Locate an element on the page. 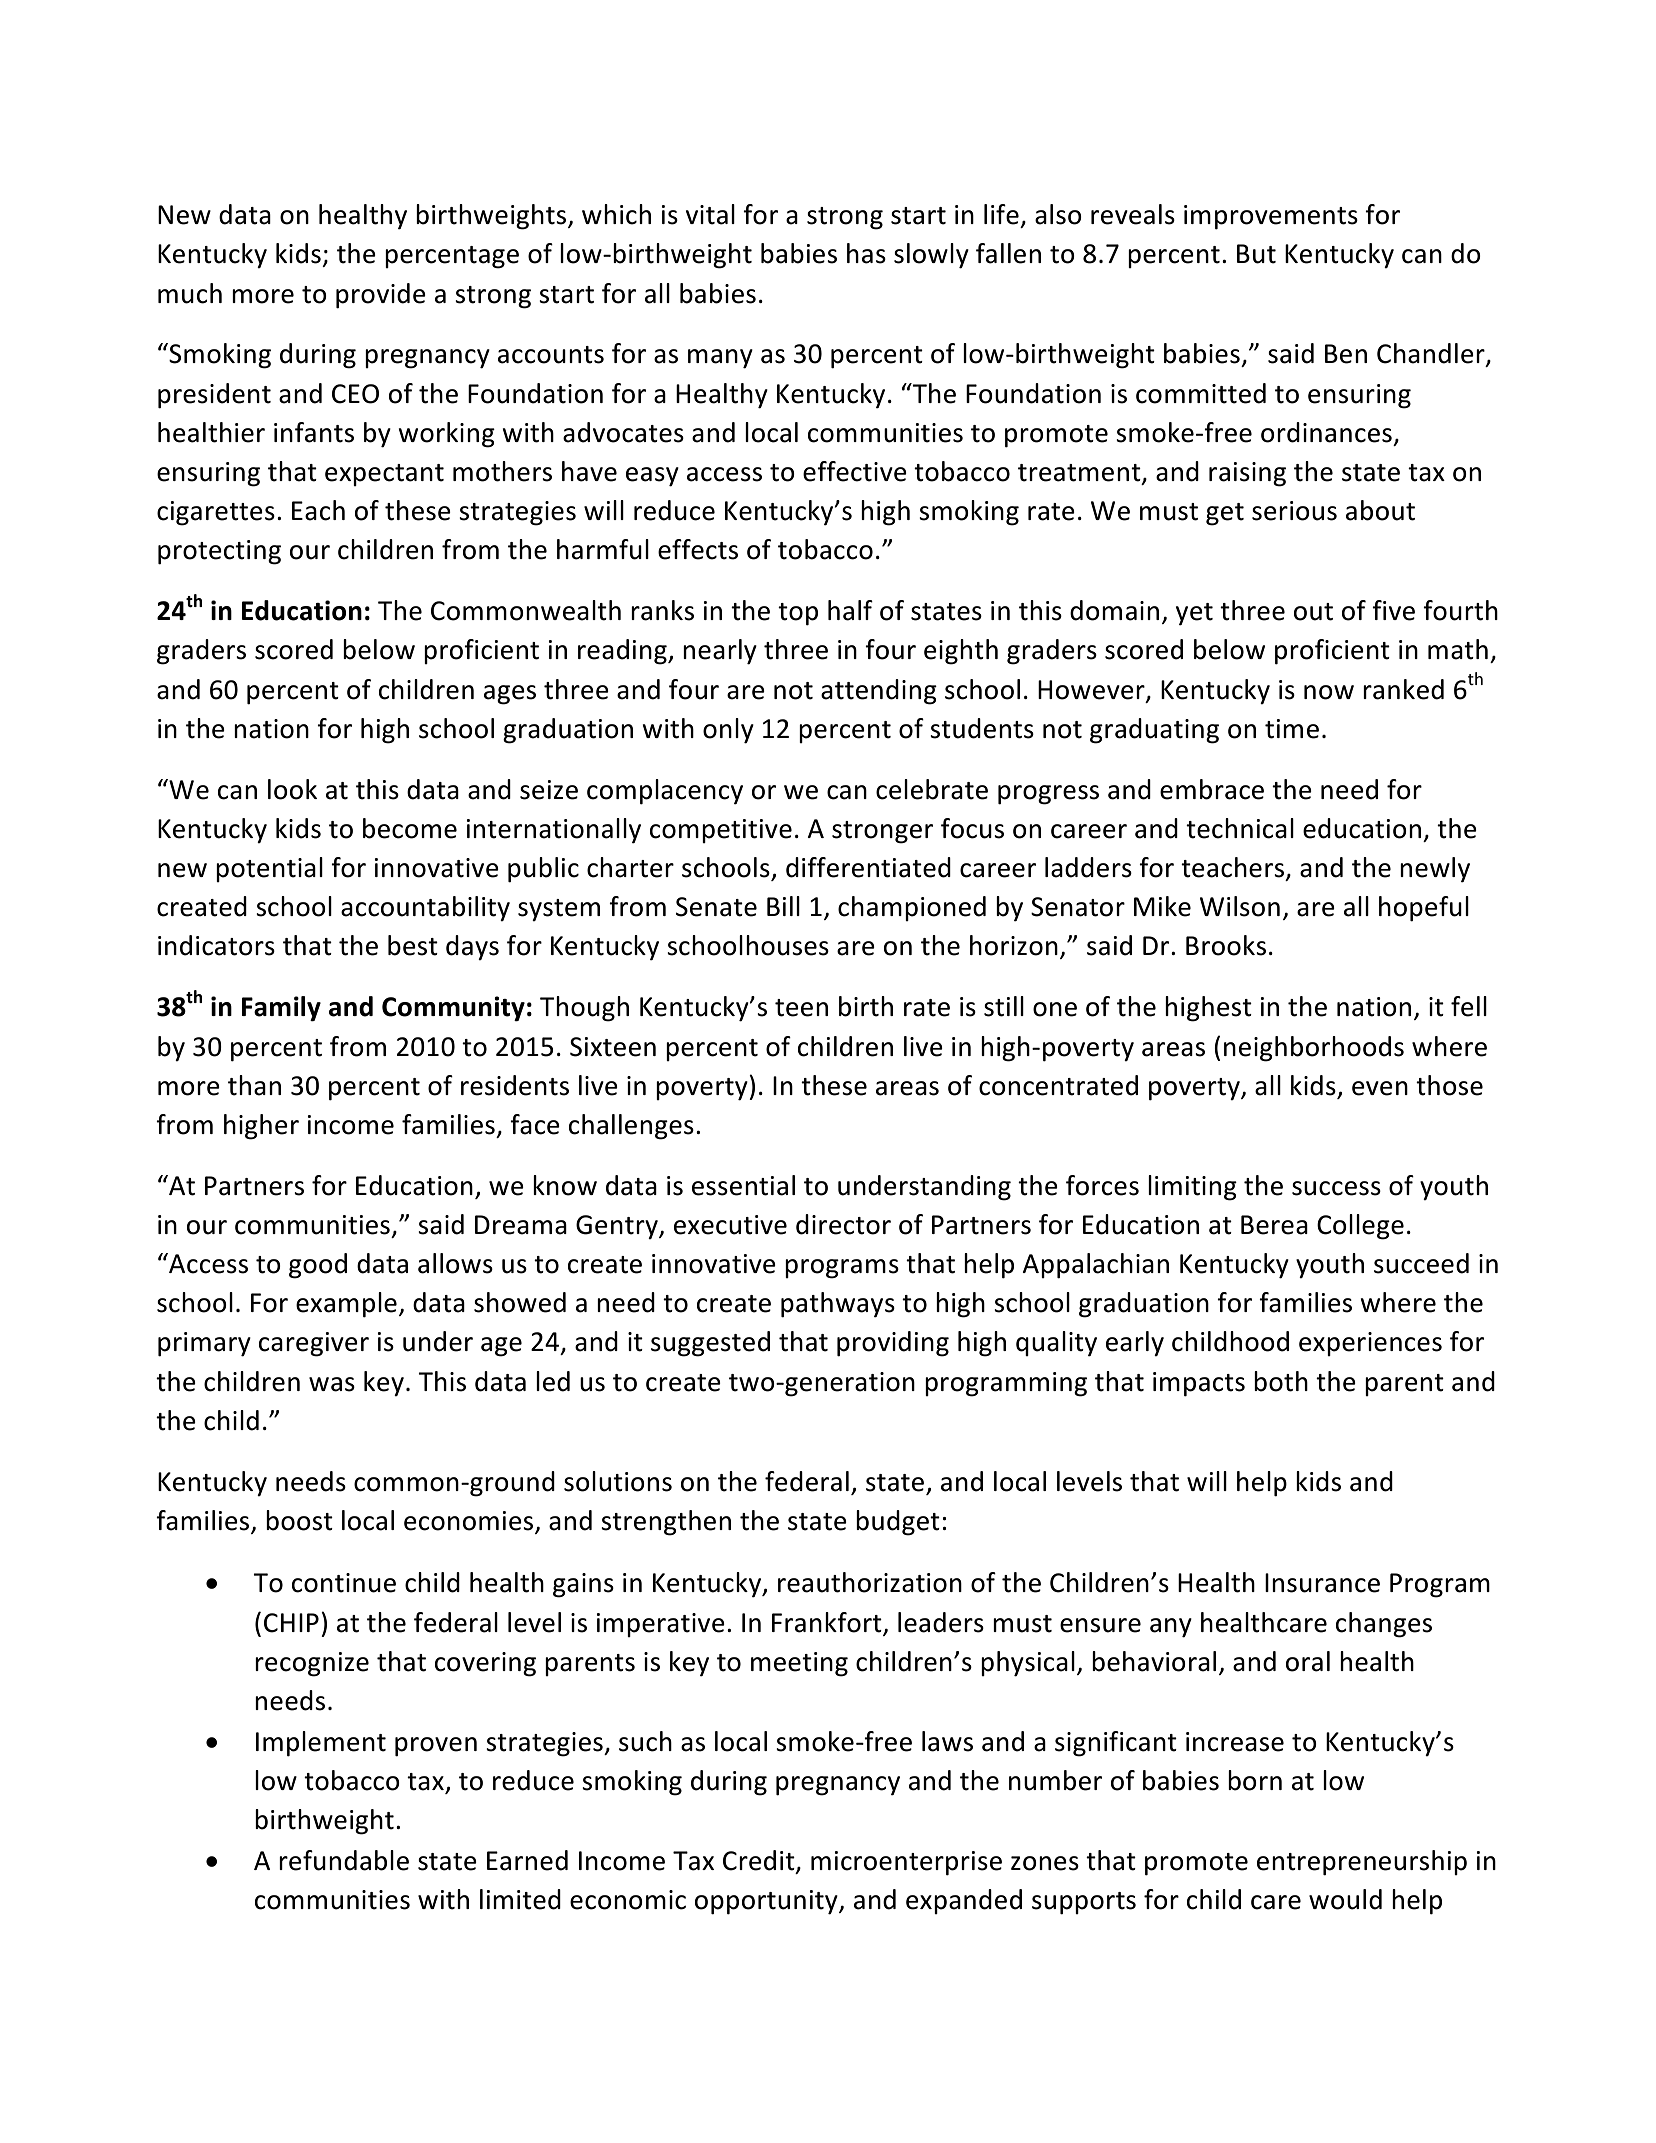 The width and height of the image is (1656, 2143). still is located at coordinates (1004, 1006).
